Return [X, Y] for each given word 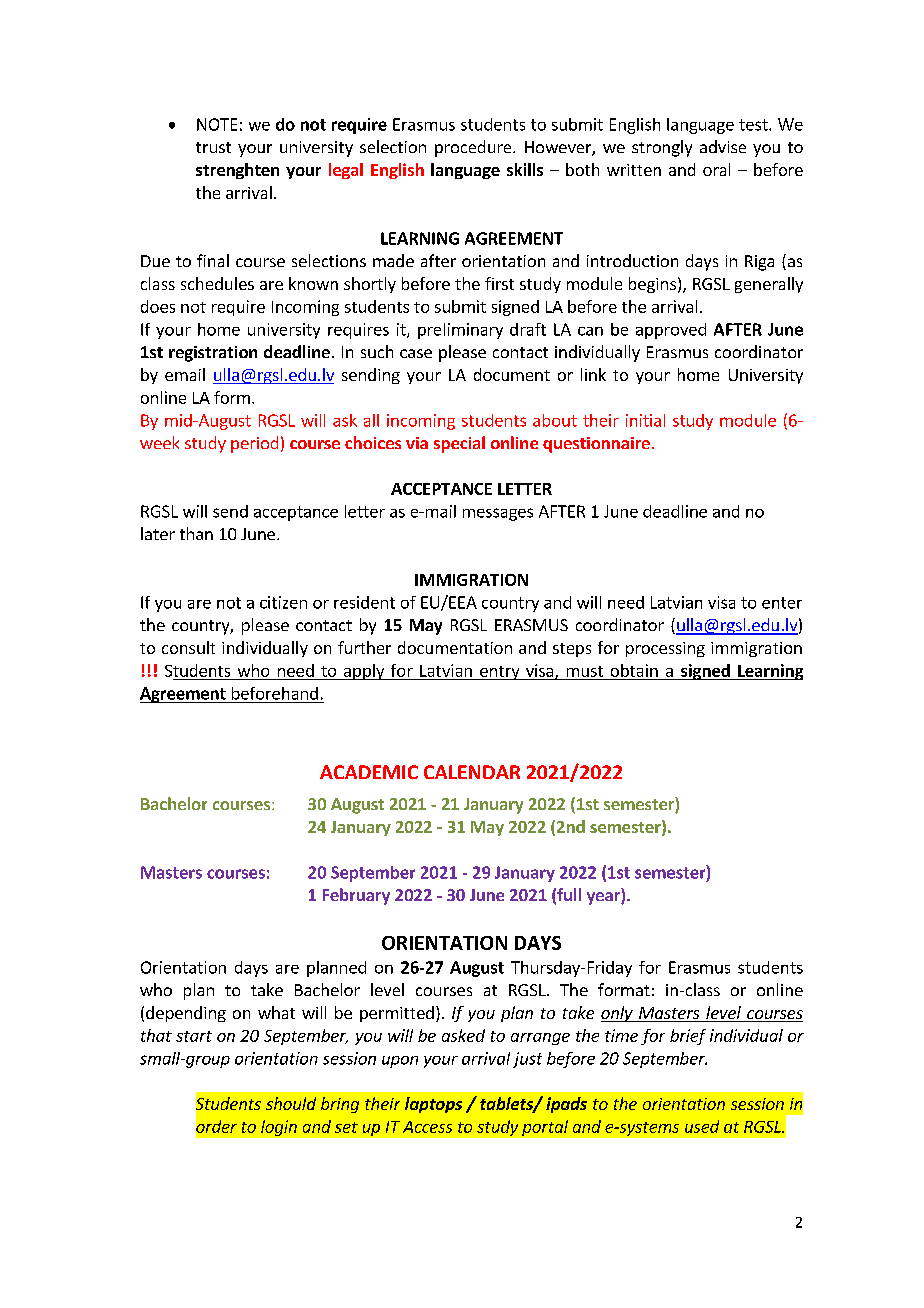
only [618, 1014]
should [291, 1103]
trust [213, 147]
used [702, 1126]
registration [213, 354]
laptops [433, 1105]
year [604, 898]
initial [645, 420]
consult [188, 647]
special [459, 444]
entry [500, 673]
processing [665, 649]
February [356, 896]
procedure [474, 148]
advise [723, 146]
